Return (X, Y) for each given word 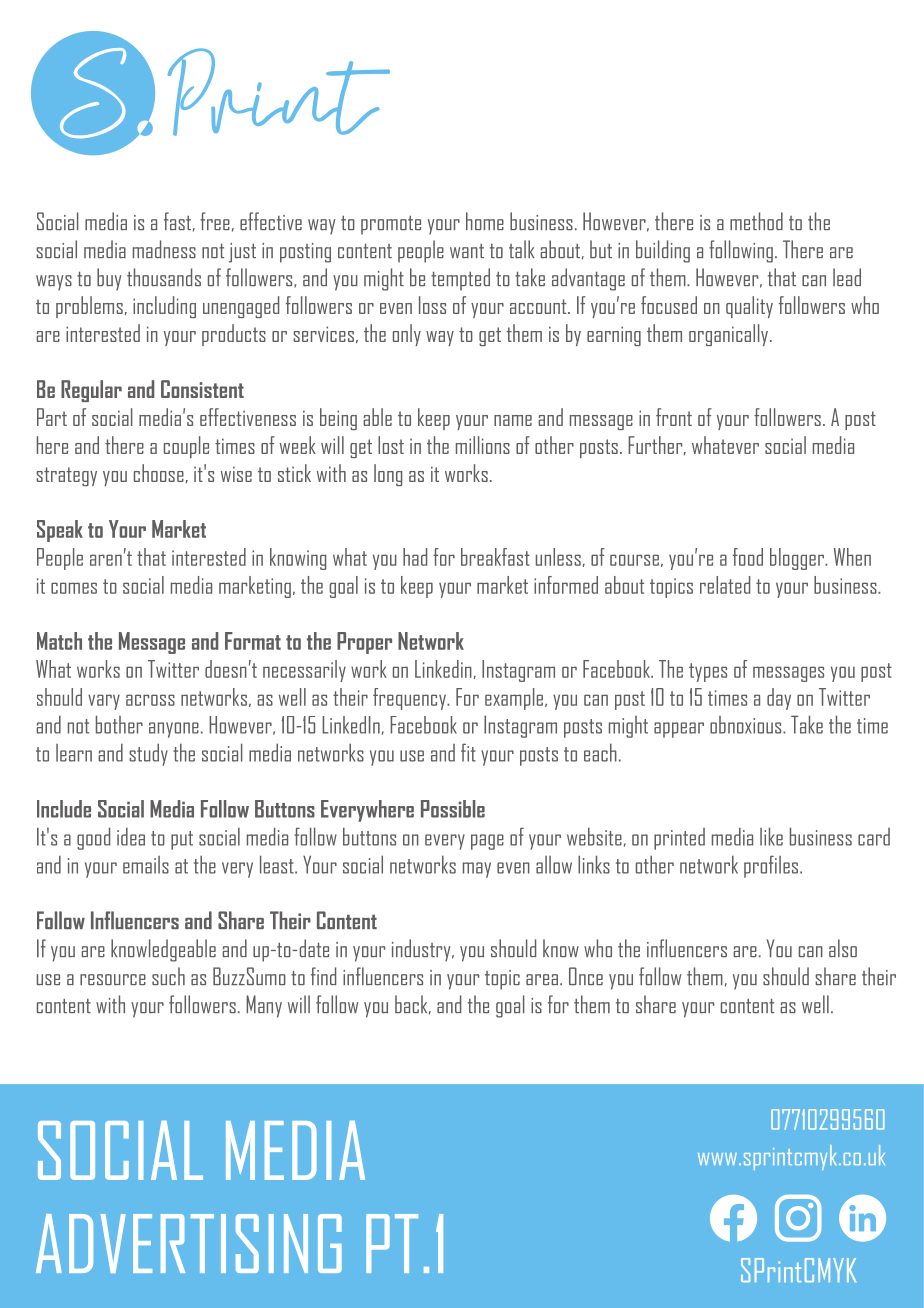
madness (164, 249)
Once (586, 976)
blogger (798, 559)
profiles (771, 866)
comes (74, 588)
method (756, 221)
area (542, 979)
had (415, 557)
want (467, 251)
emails (146, 865)
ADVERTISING (189, 1243)
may (477, 870)
